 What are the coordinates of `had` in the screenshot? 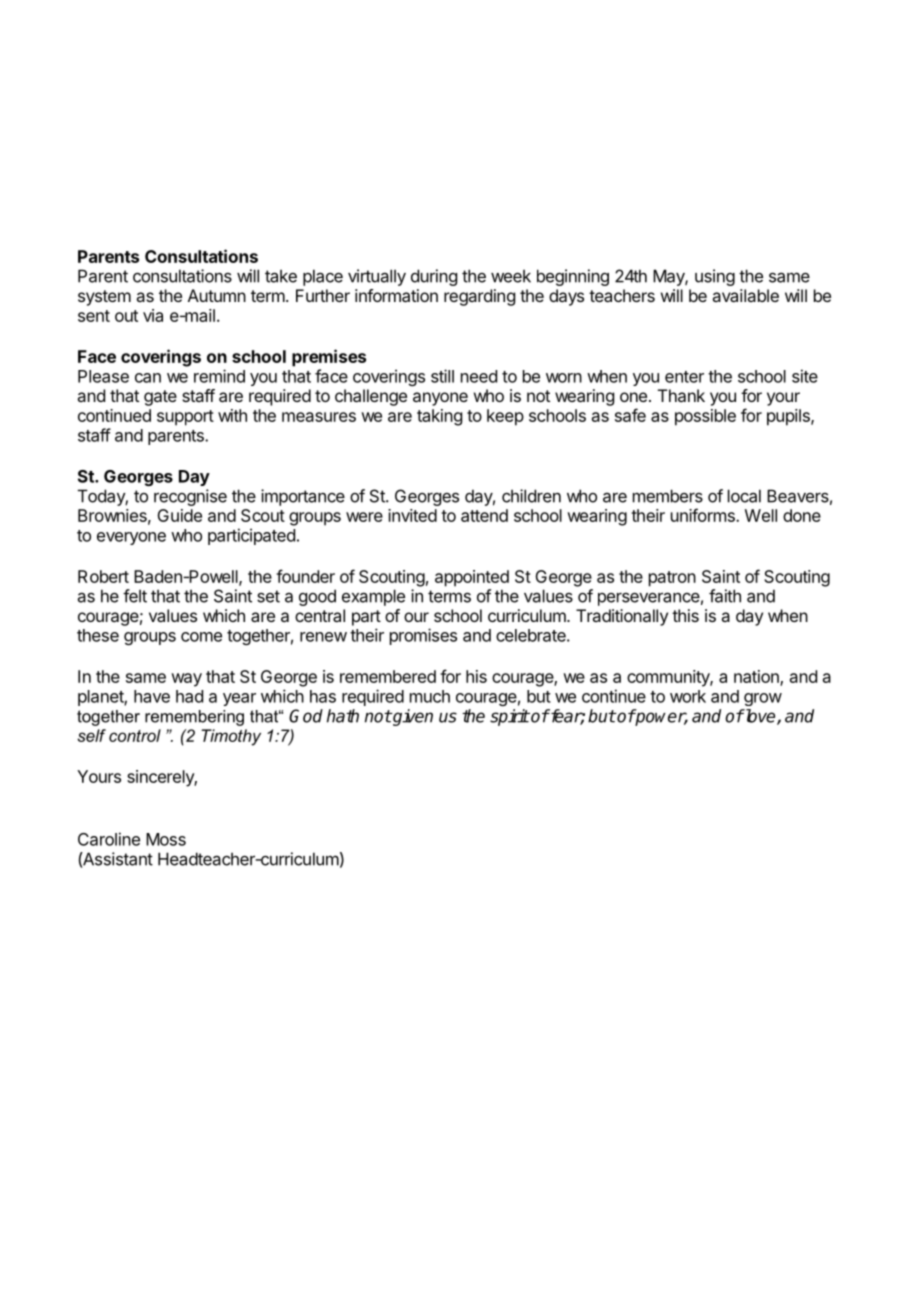 It's located at (189, 696).
